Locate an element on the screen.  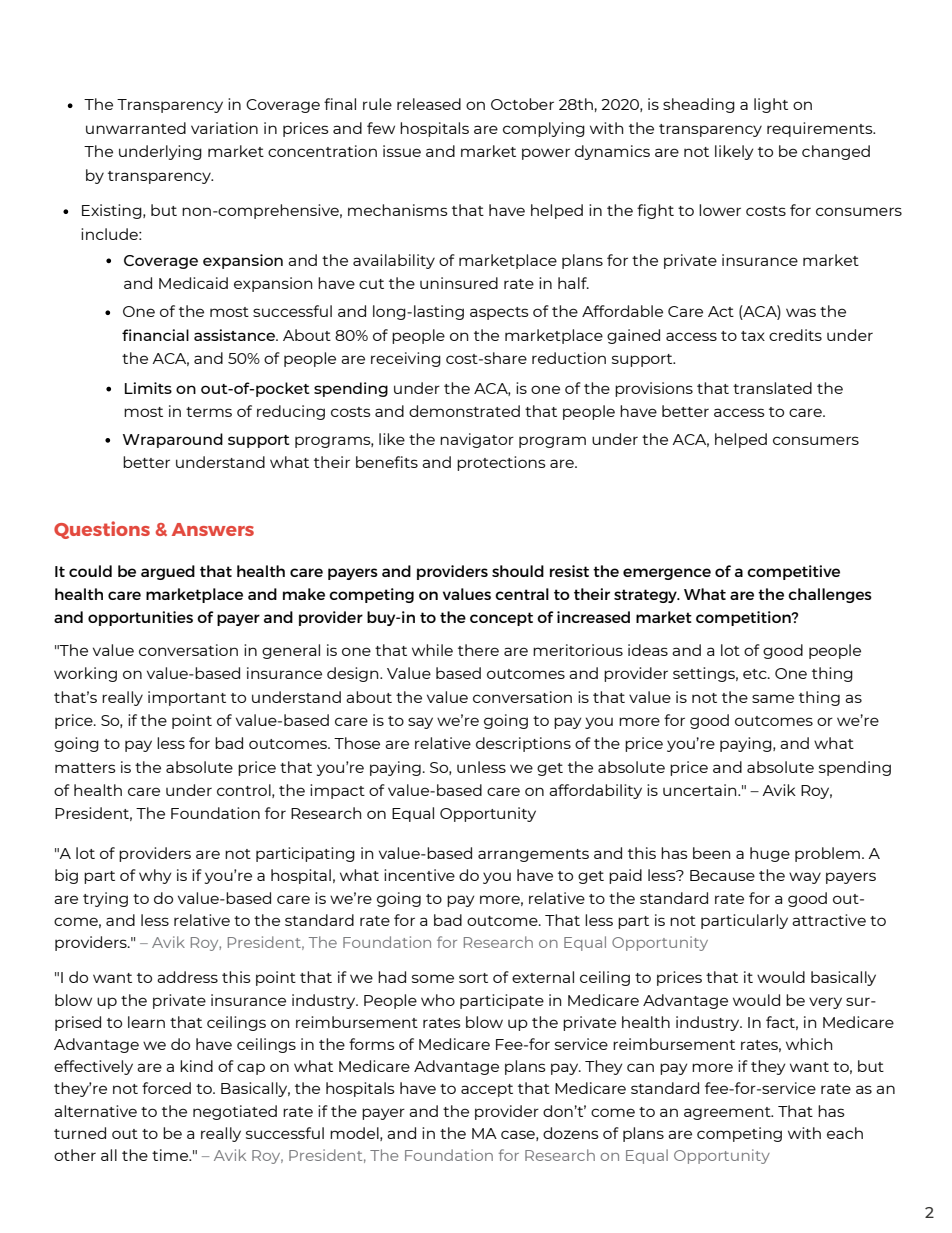
time is located at coordinates (171, 1155).
